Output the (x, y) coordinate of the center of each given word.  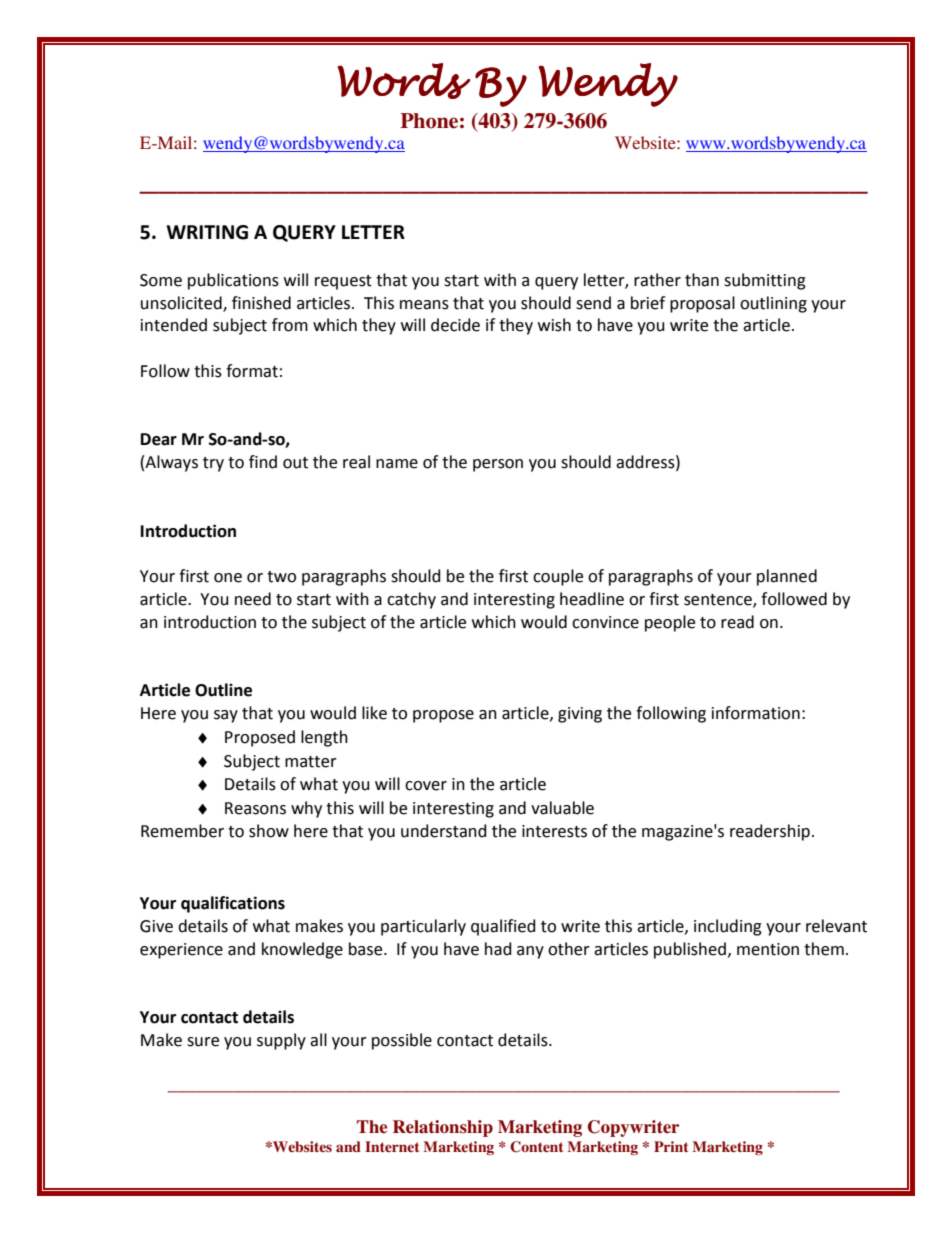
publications (233, 281)
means (424, 305)
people (670, 623)
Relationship (443, 1128)
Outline (223, 690)
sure (203, 1042)
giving (580, 715)
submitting (765, 281)
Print (671, 1146)
